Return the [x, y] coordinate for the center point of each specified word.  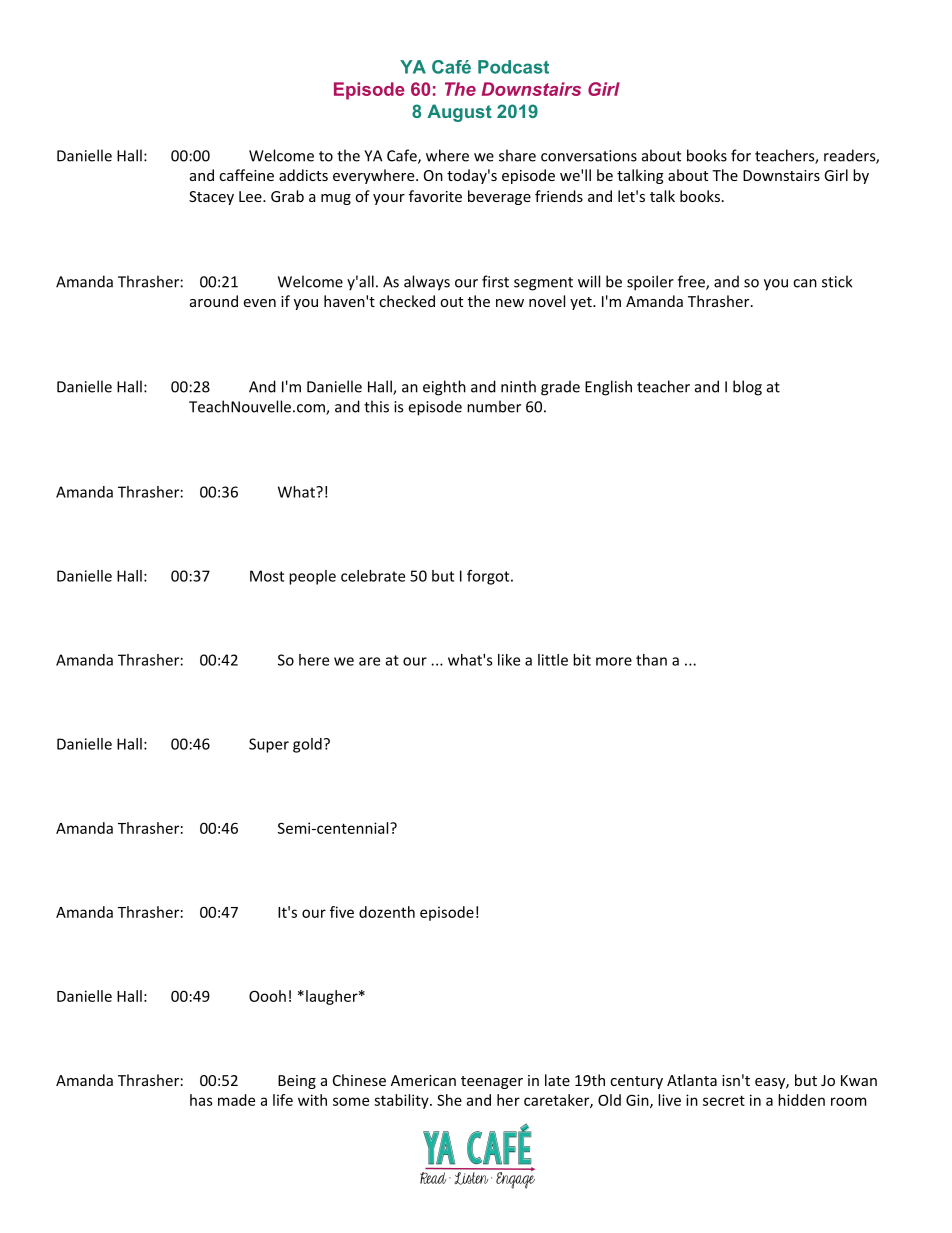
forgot [489, 577]
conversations [589, 156]
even [260, 303]
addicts [303, 175]
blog [747, 388]
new [510, 303]
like [509, 660]
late [557, 1080]
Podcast [513, 67]
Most [267, 576]
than [651, 660]
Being [297, 1082]
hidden [801, 1100]
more [614, 661]
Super [269, 745]
